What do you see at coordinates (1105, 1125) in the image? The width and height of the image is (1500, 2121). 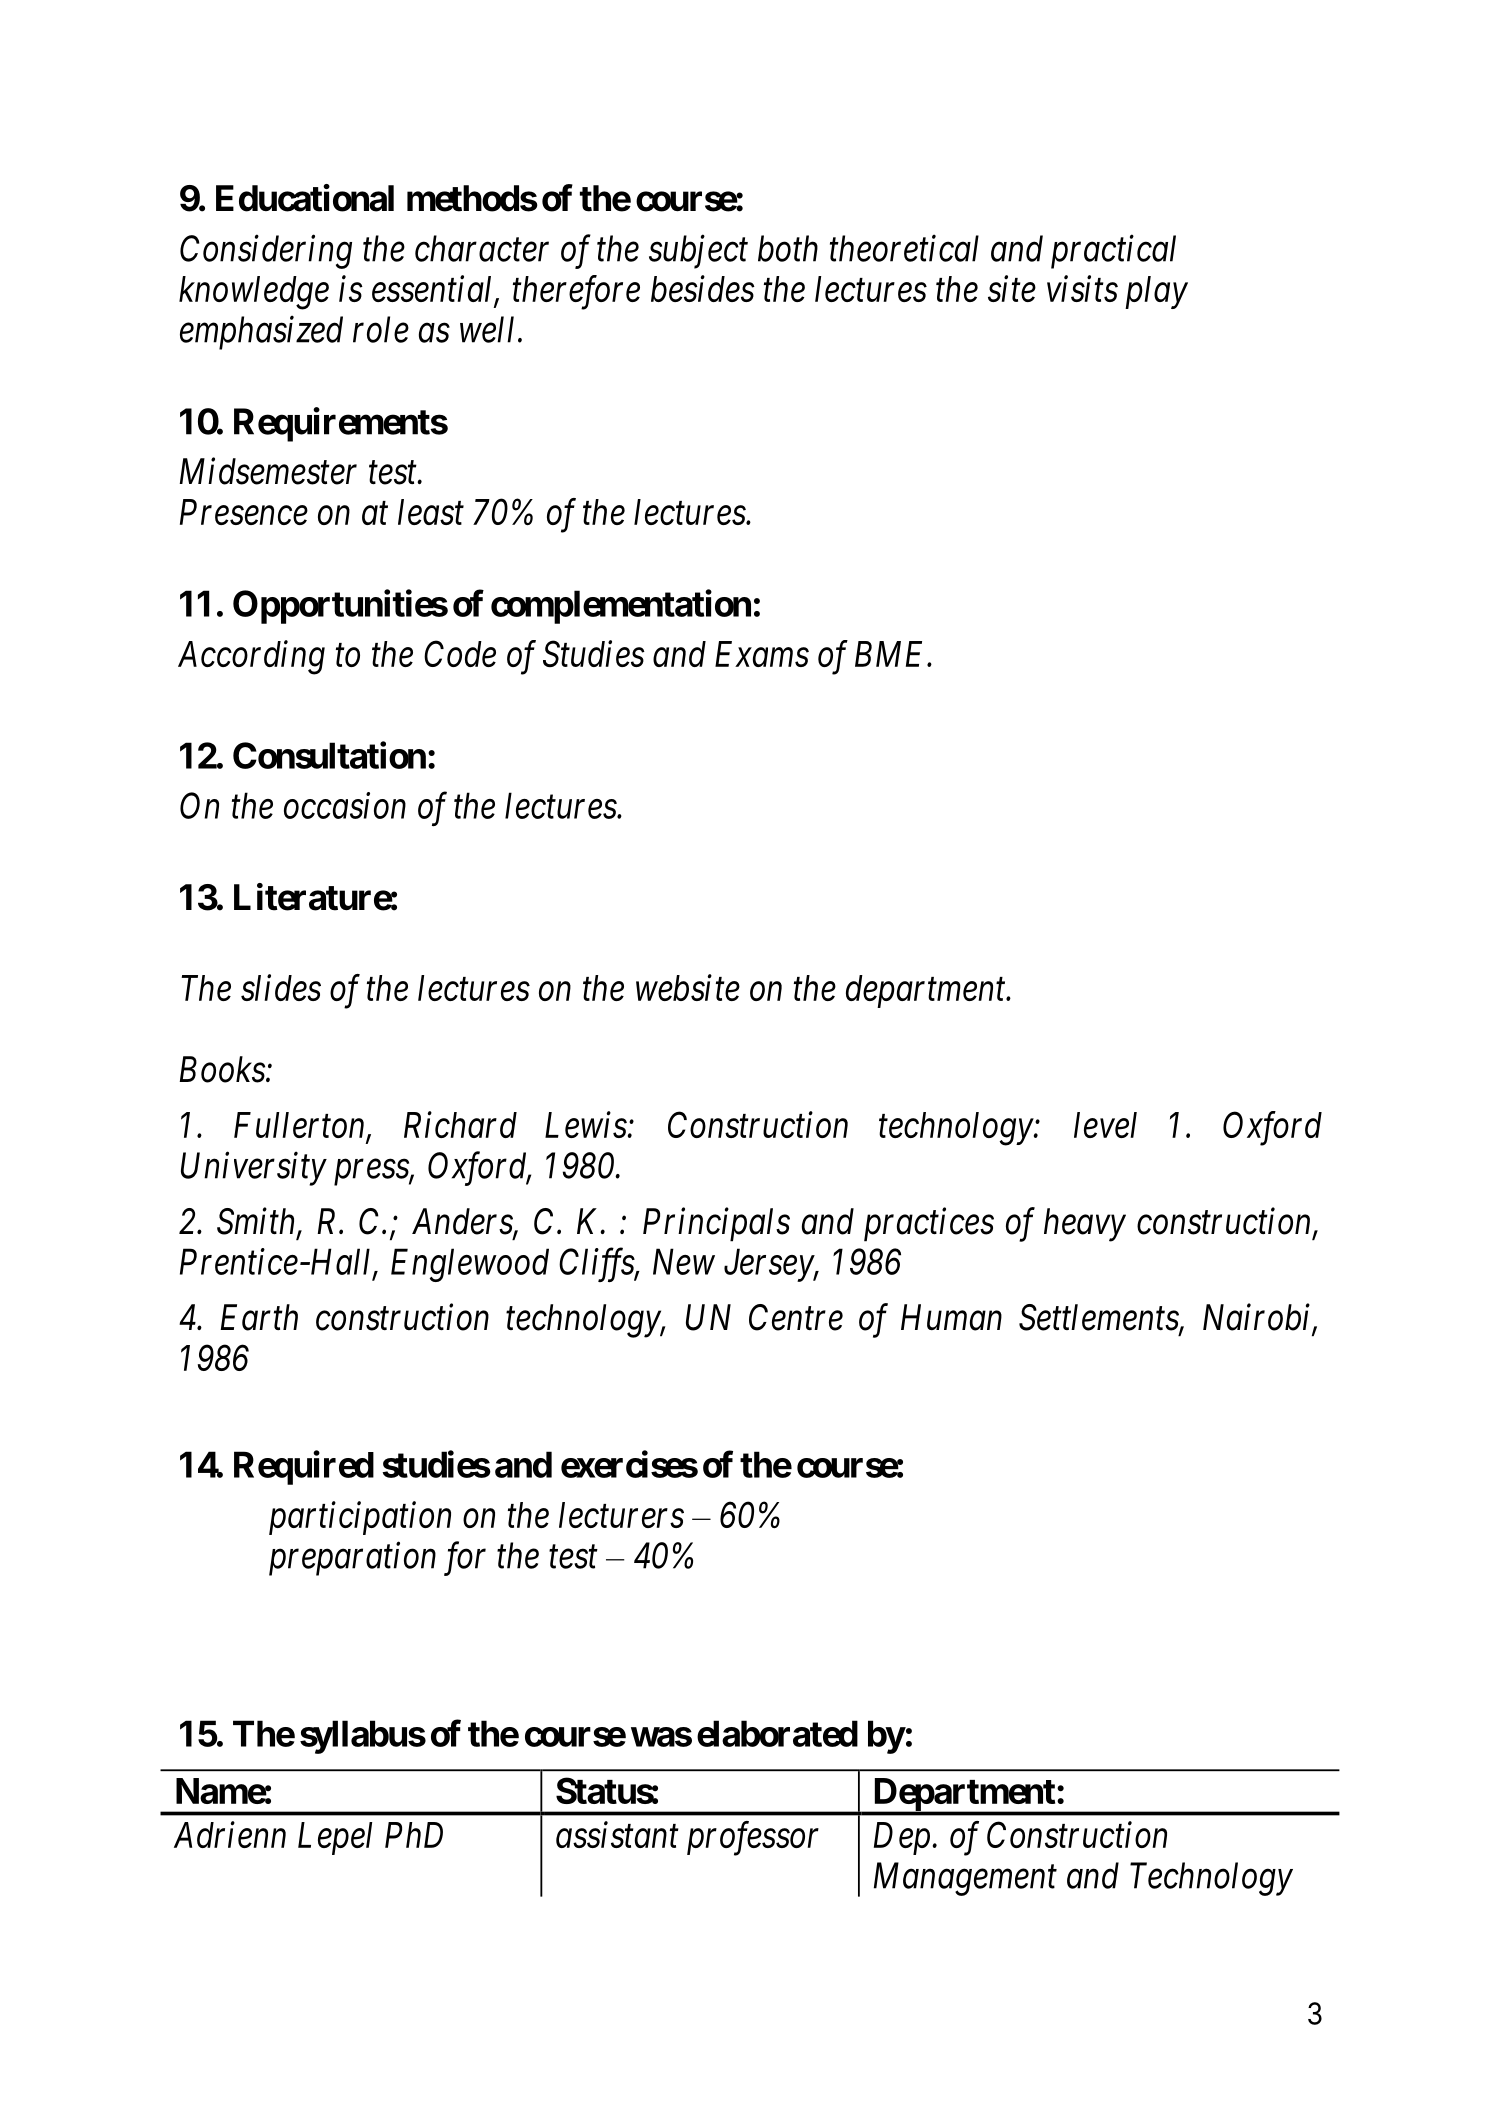 I see `level` at bounding box center [1105, 1125].
